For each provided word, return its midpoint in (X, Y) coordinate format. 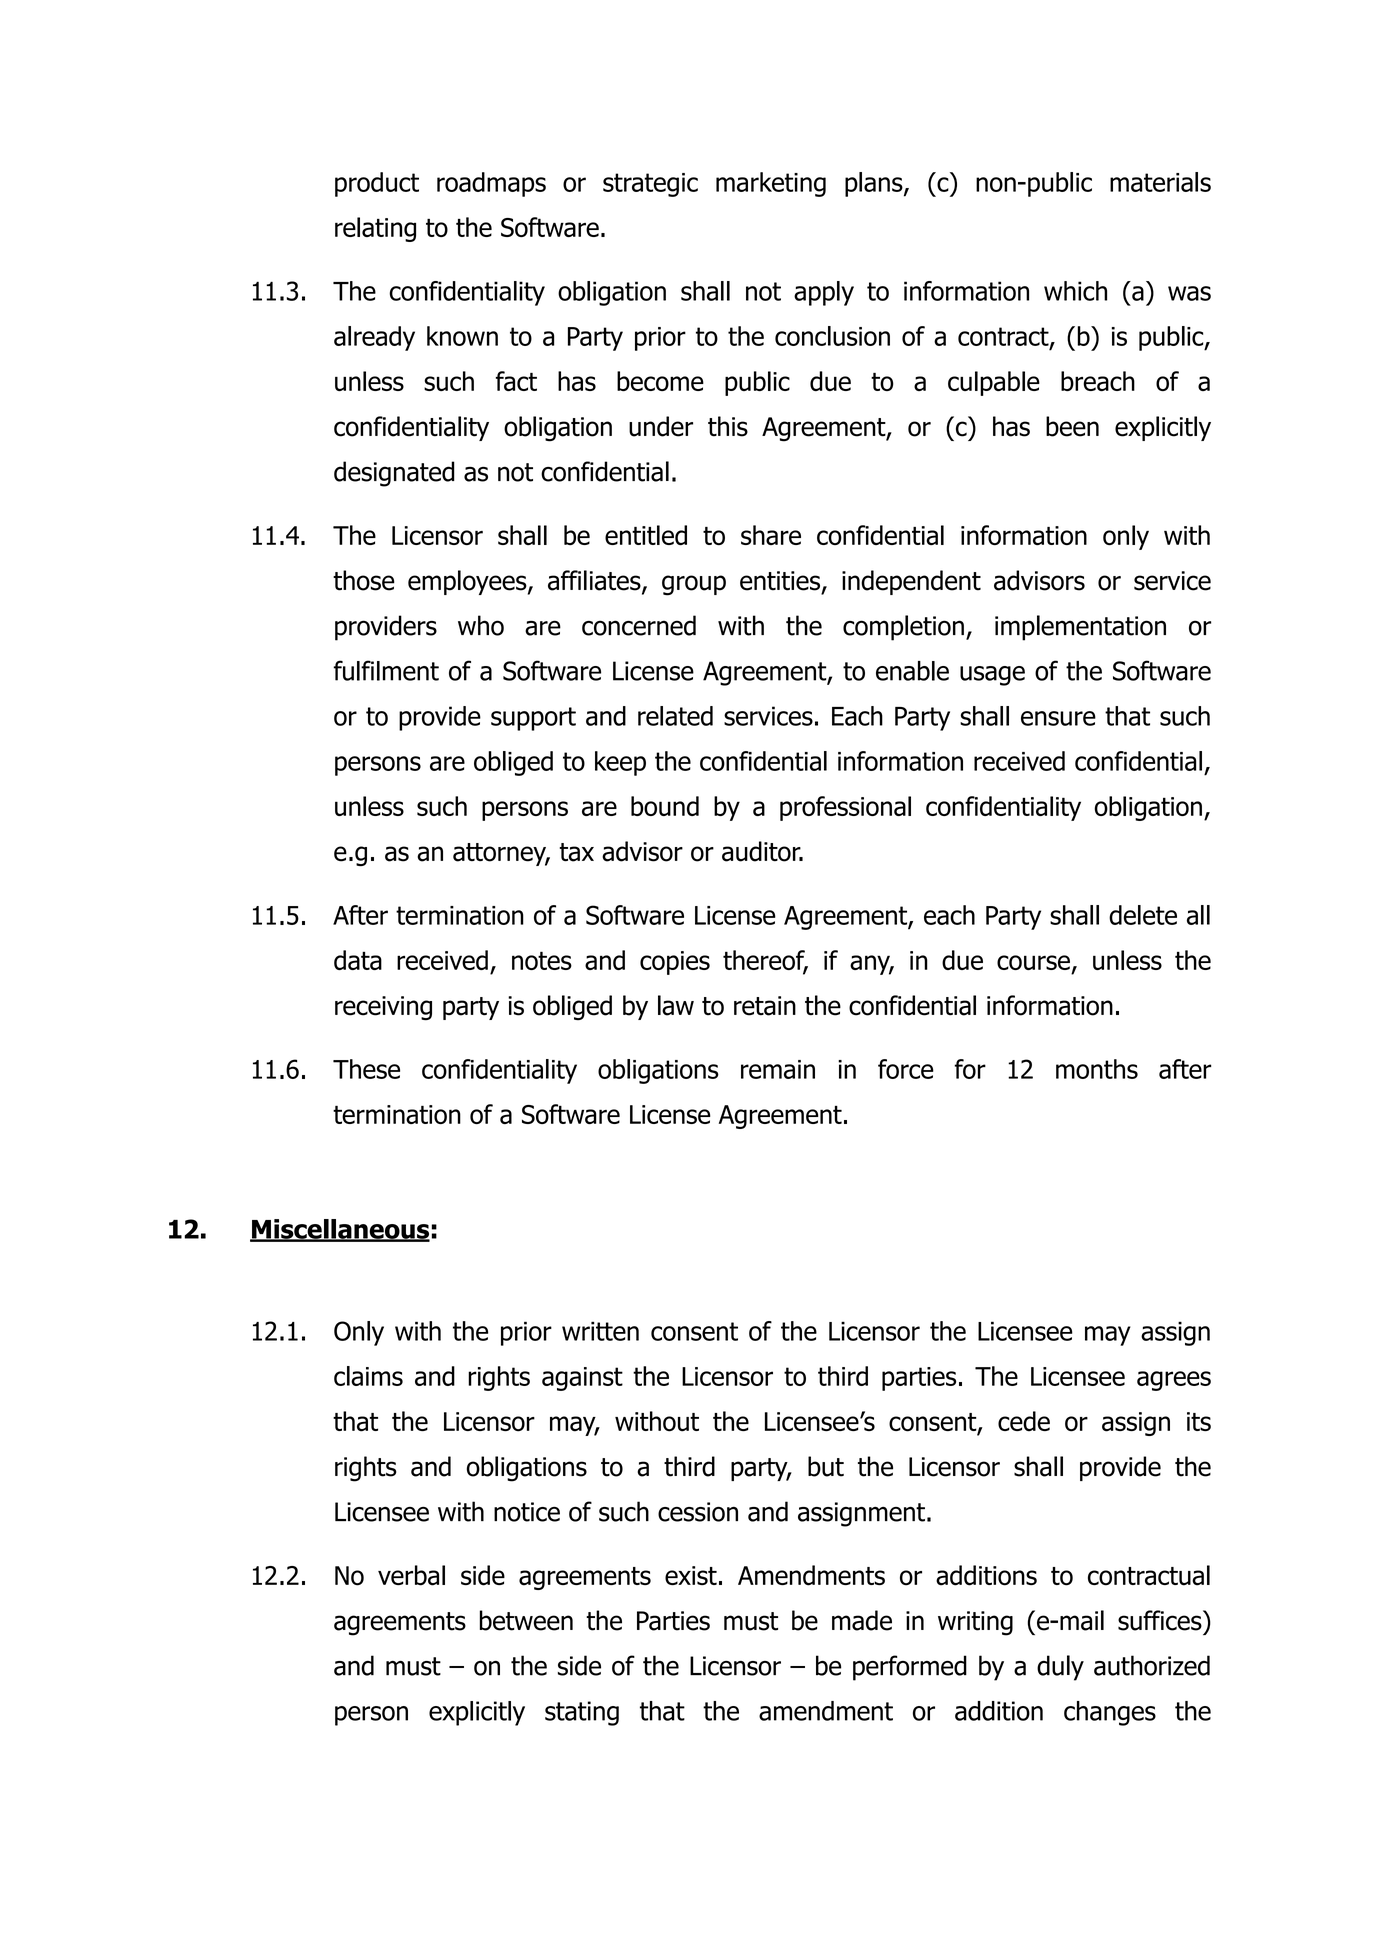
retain (765, 1006)
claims (368, 1376)
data (358, 960)
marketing (771, 184)
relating (375, 229)
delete (1143, 915)
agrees (1174, 1381)
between (526, 1620)
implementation (1080, 628)
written (600, 1331)
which (1075, 291)
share (771, 535)
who (481, 625)
